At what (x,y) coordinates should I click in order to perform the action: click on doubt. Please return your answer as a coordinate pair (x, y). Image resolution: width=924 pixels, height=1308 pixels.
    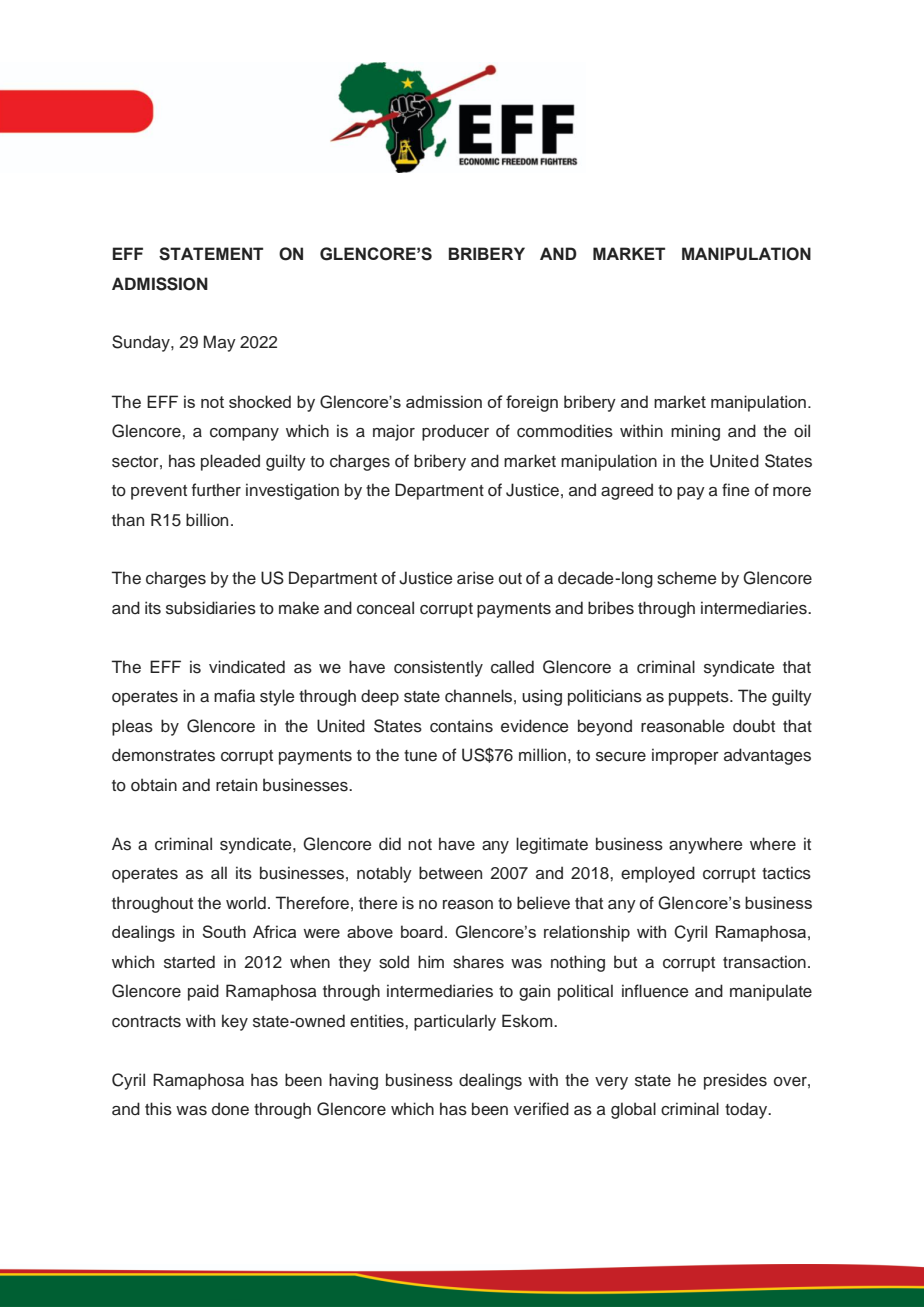
    Looking at the image, I should click on (754, 726).
